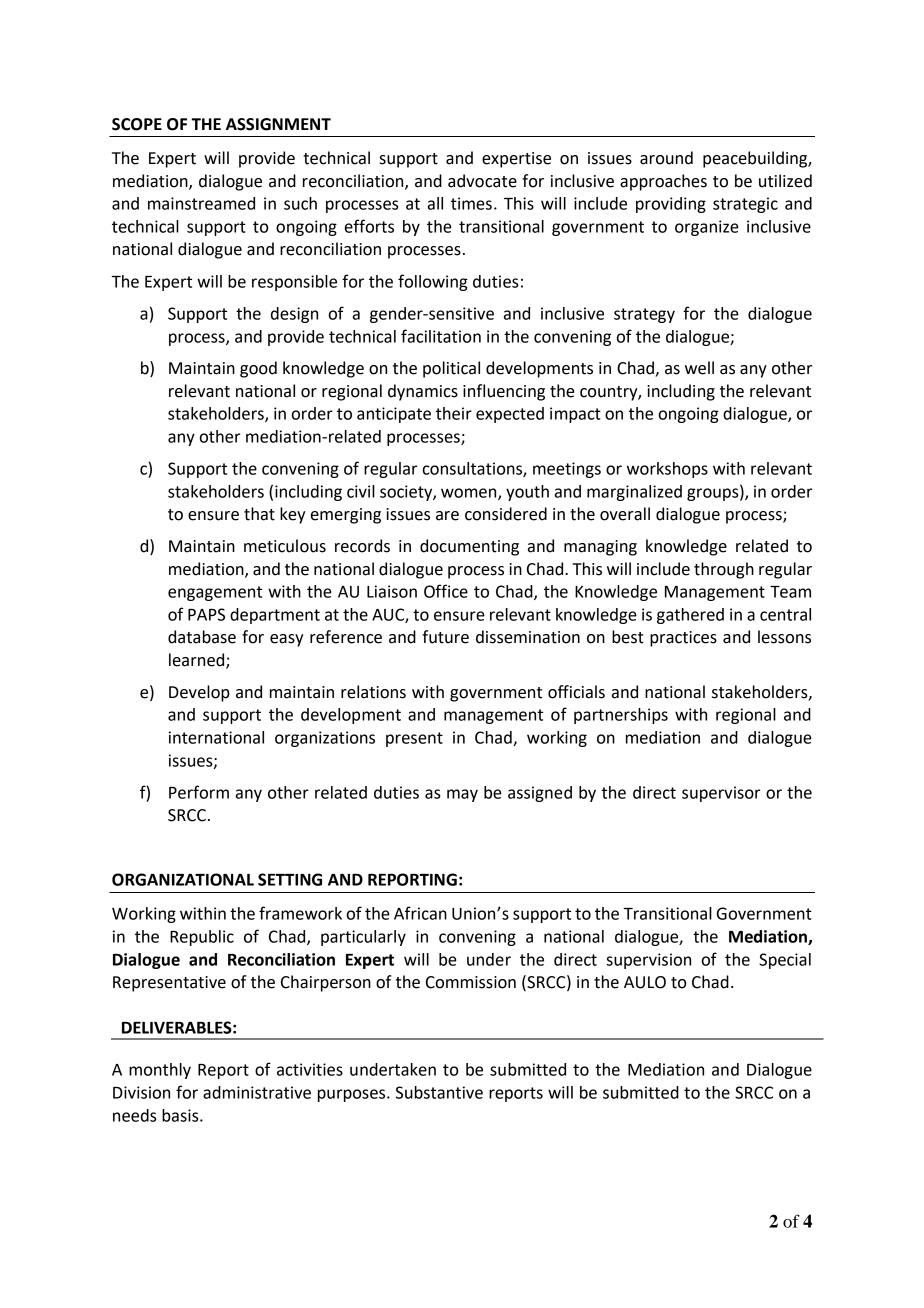 This document has width=924, height=1308. I want to click on supervisor, so click(721, 794).
